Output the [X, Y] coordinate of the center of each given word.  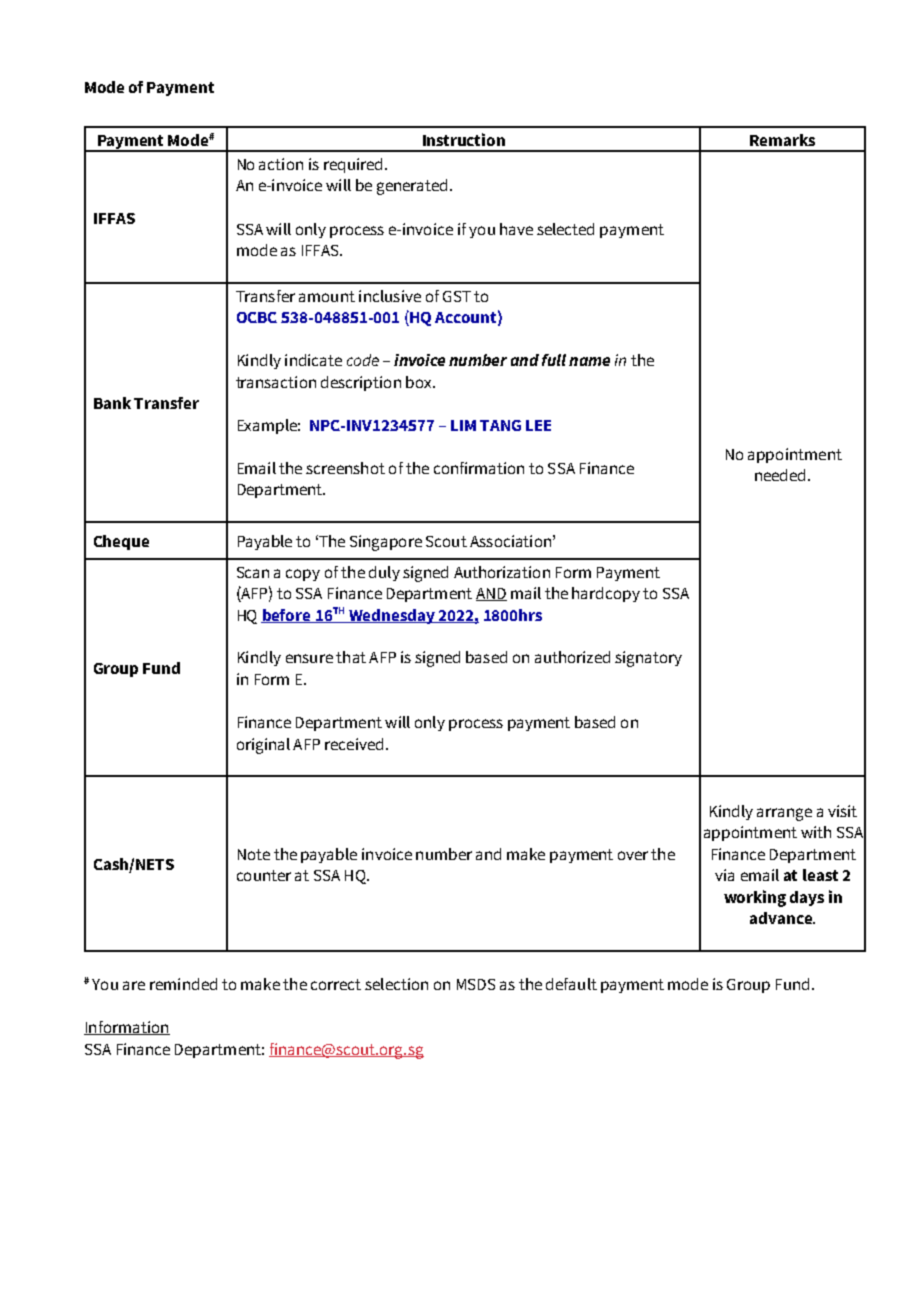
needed [780, 475]
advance [782, 918]
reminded [183, 984]
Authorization [502, 572]
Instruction [464, 139]
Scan [253, 572]
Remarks [782, 140]
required [353, 165]
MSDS [476, 984]
